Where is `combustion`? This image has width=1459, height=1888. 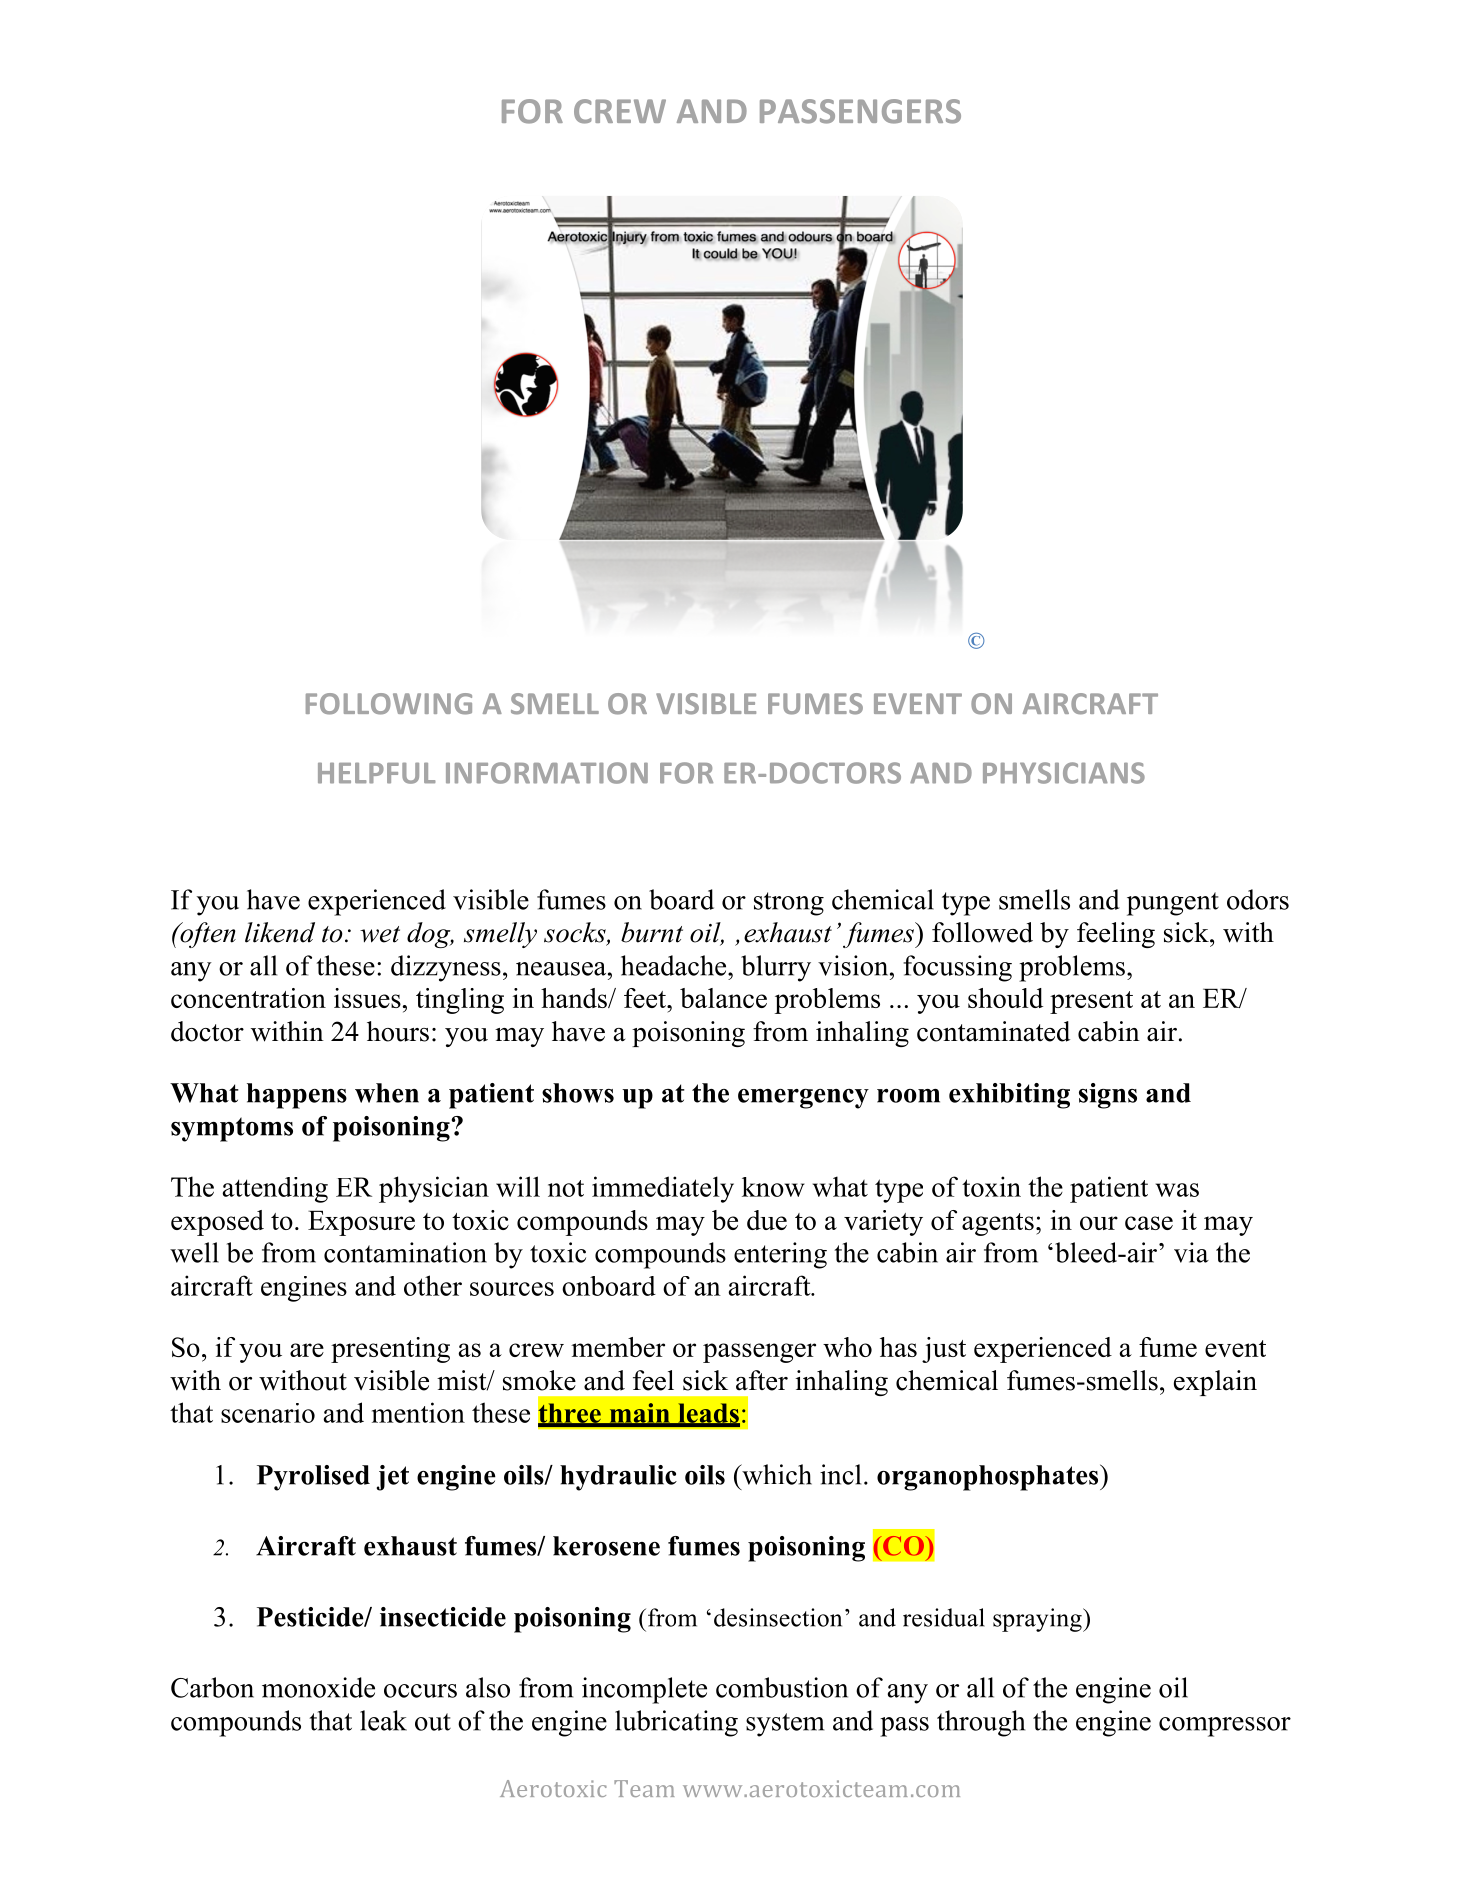 combustion is located at coordinates (782, 1687).
